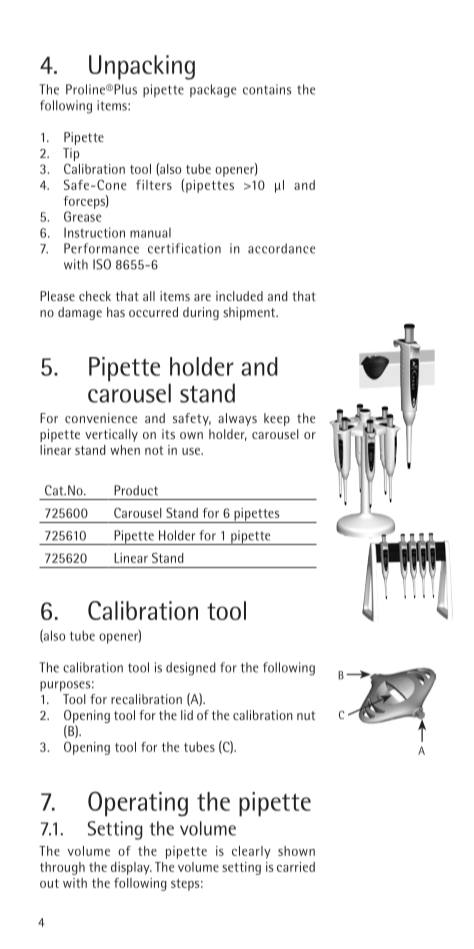  Describe the element at coordinates (281, 248) in the page. I see `accordance` at that location.
